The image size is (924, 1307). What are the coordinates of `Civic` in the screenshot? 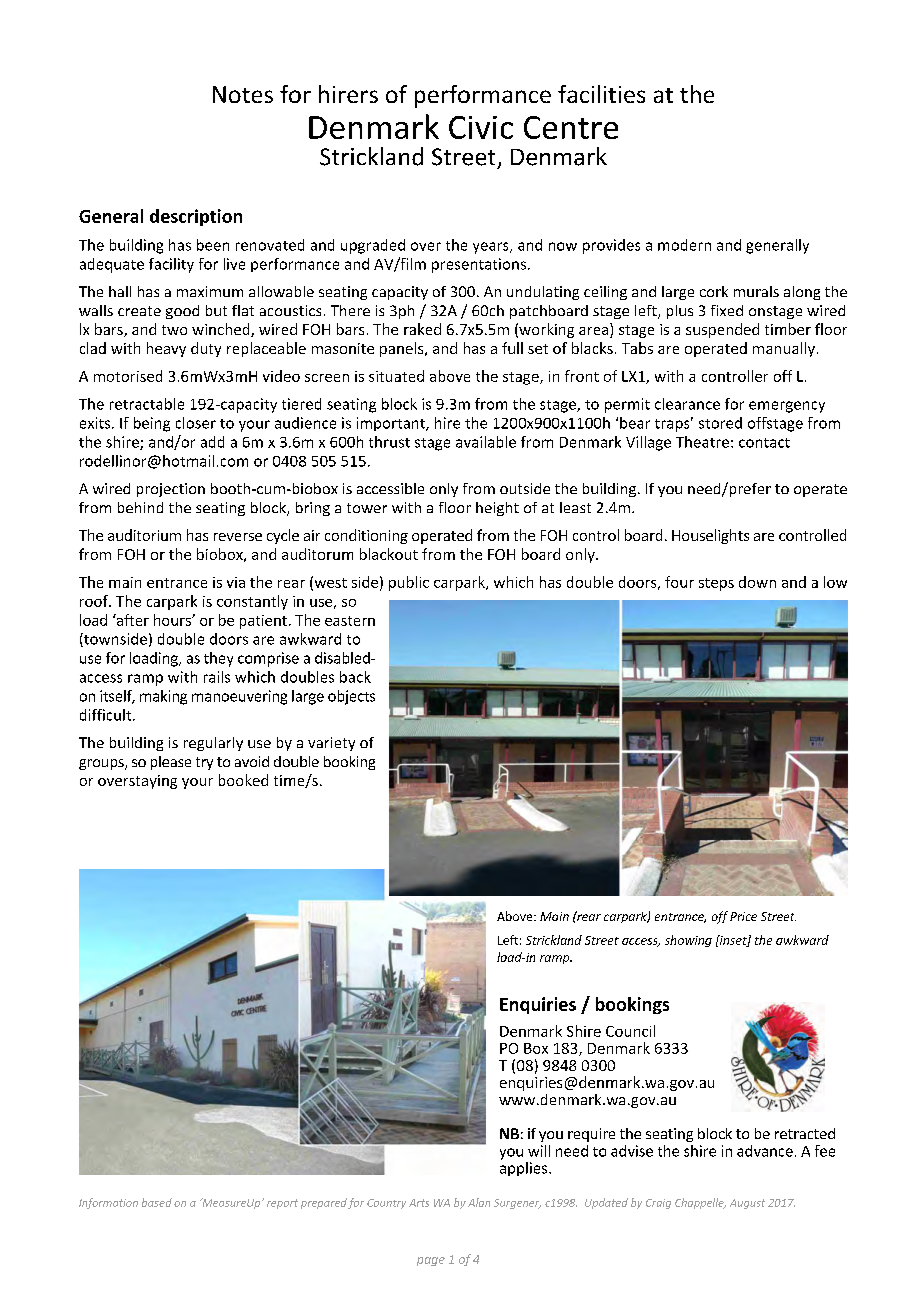 It's located at (481, 127).
